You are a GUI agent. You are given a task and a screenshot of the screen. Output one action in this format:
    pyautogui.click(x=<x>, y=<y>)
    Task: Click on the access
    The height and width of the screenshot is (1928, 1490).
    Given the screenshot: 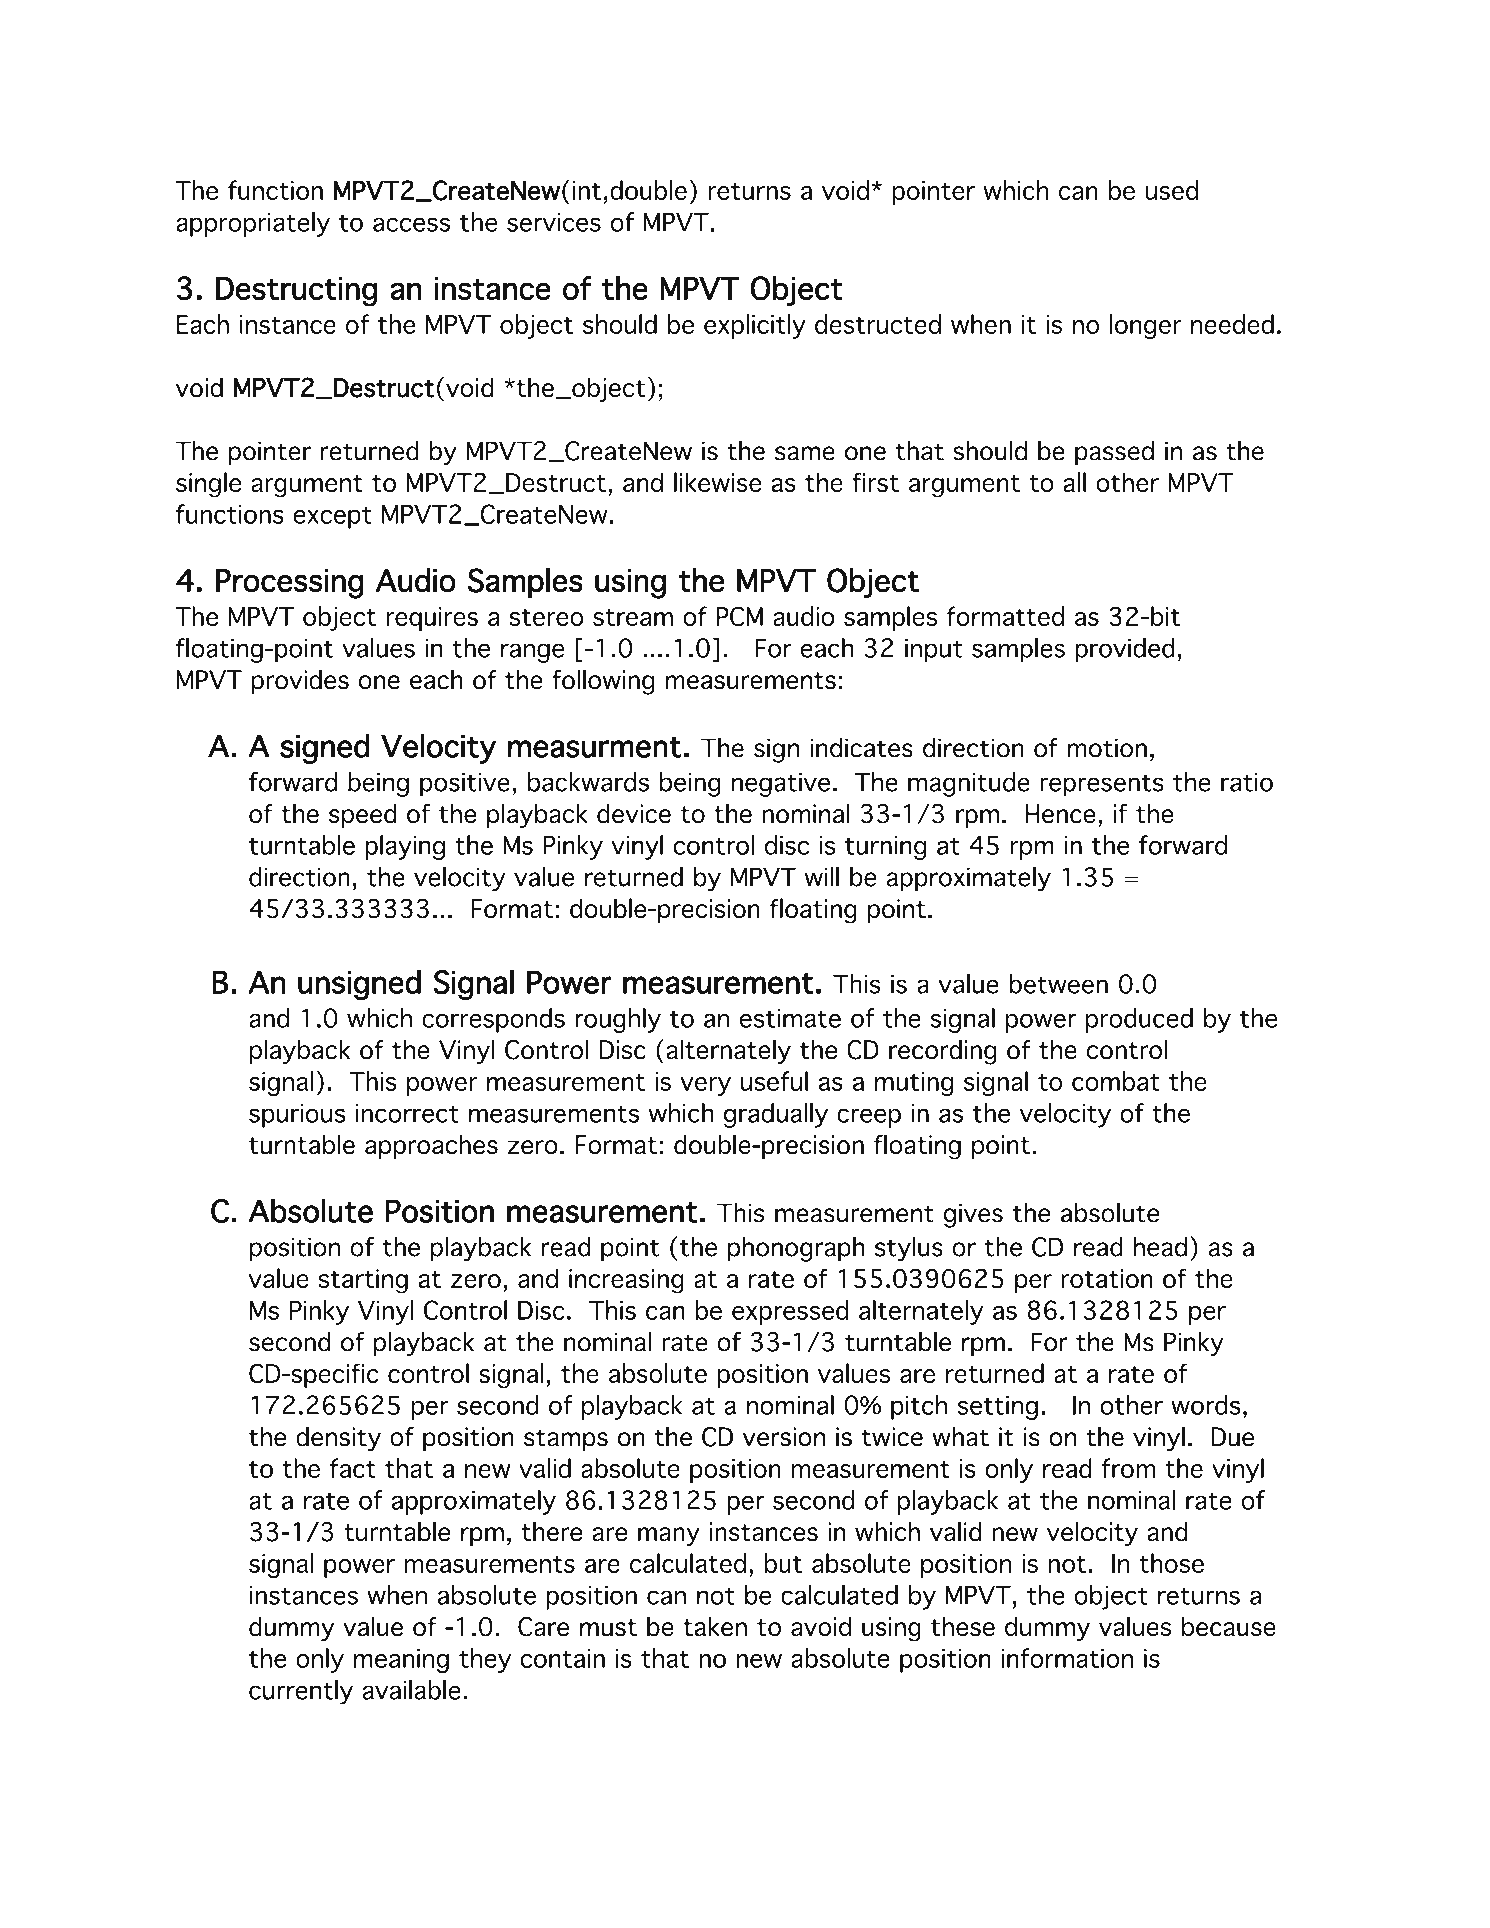 What is the action you would take?
    pyautogui.click(x=411, y=224)
